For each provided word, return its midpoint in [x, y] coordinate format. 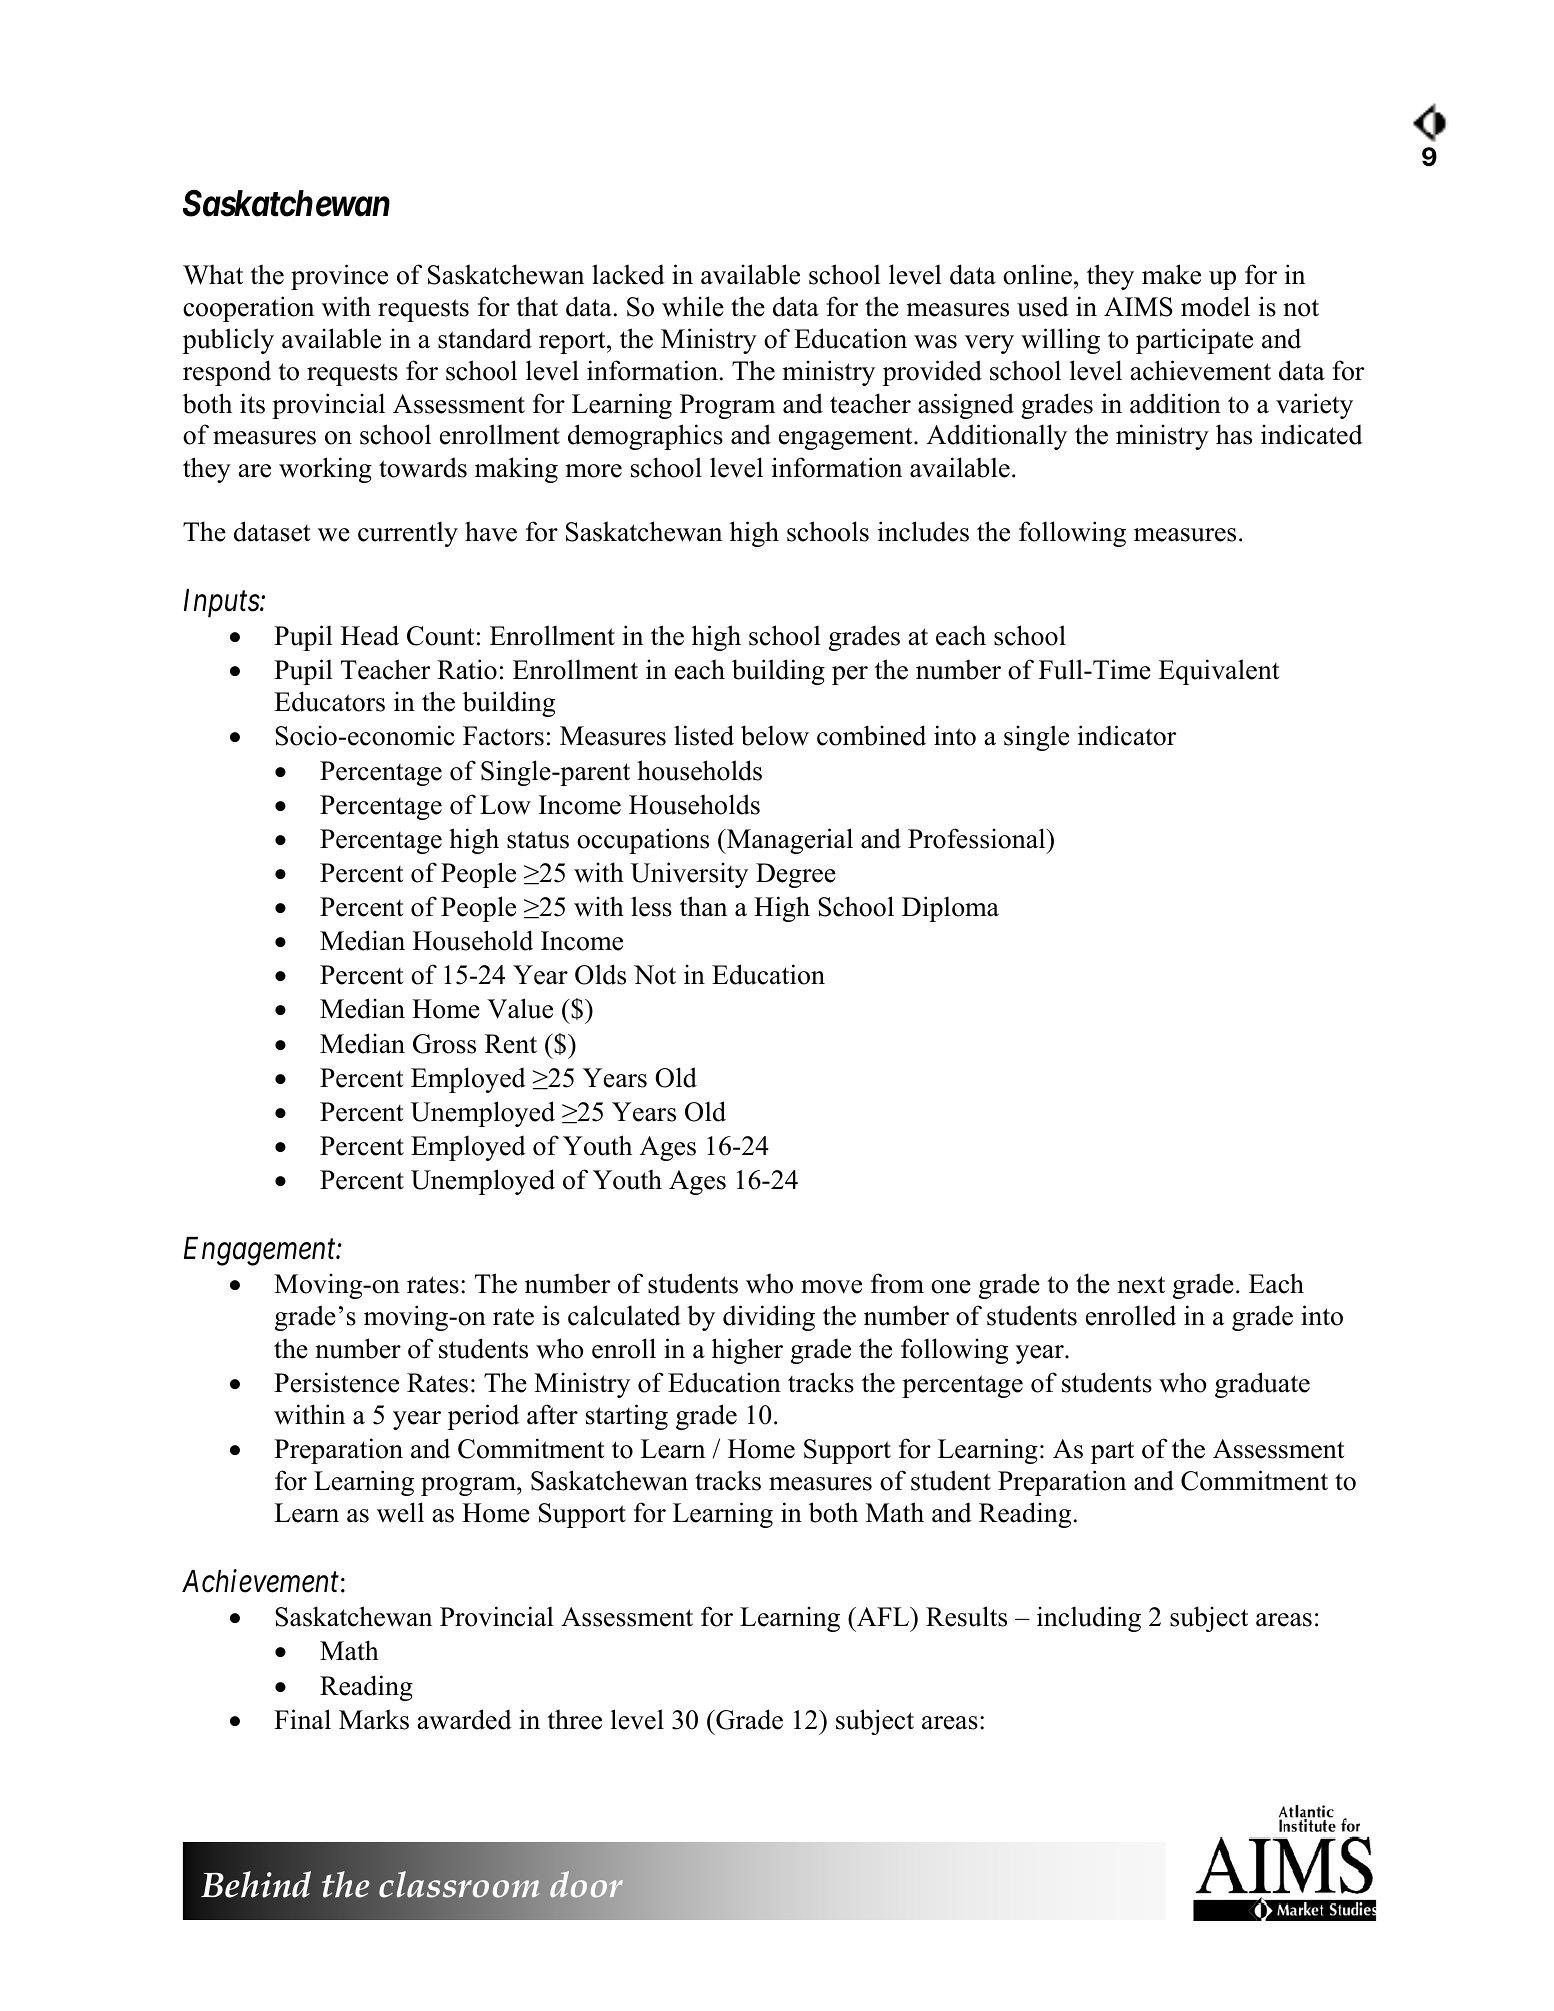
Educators [329, 701]
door [586, 1884]
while [693, 306]
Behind [256, 1884]
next [1141, 1285]
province [339, 277]
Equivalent [1219, 672]
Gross [444, 1044]
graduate [1262, 1385]
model [1215, 306]
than [703, 906]
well [400, 1512]
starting [627, 1417]
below [775, 735]
